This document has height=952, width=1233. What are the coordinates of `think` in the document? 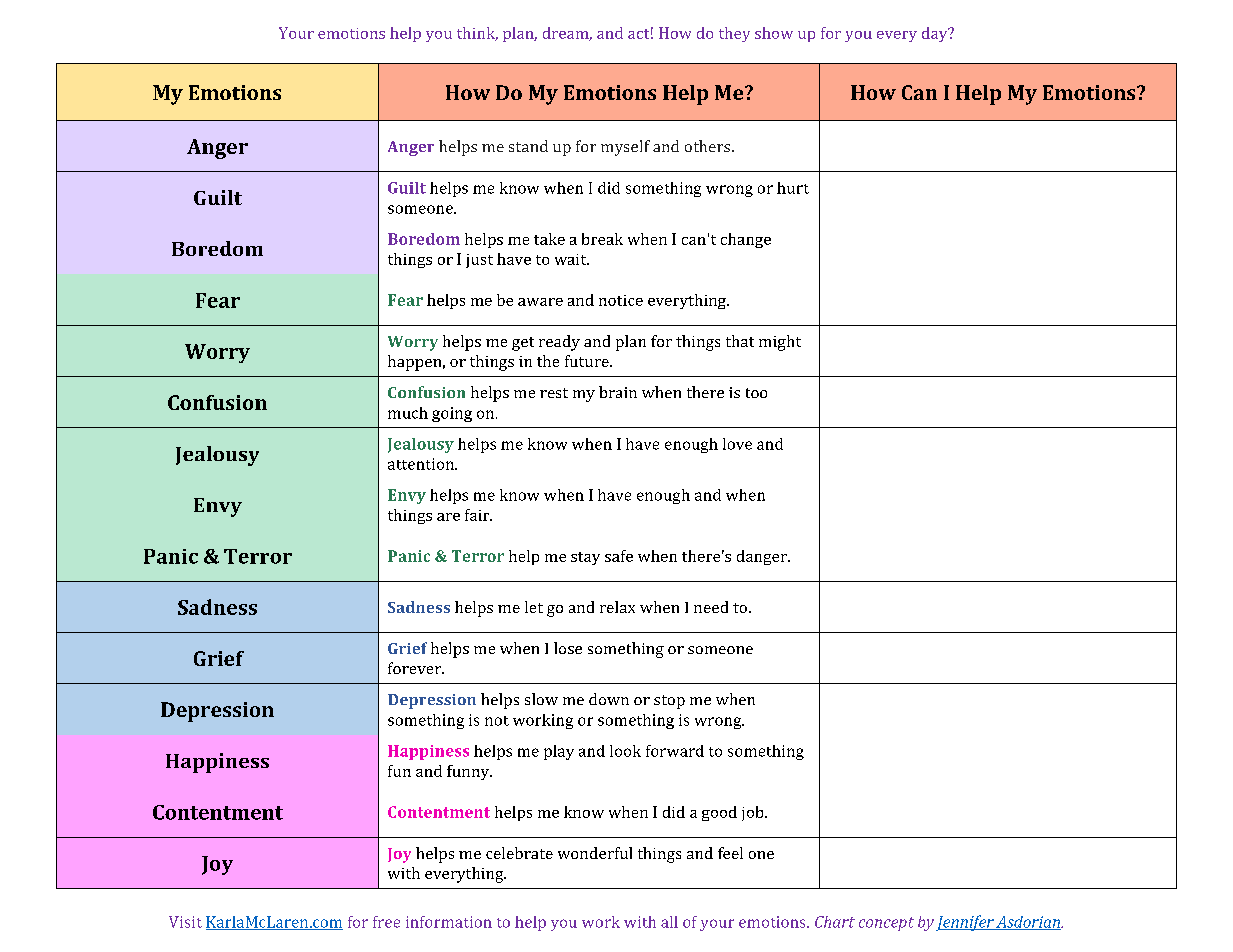 It's located at (477, 34).
